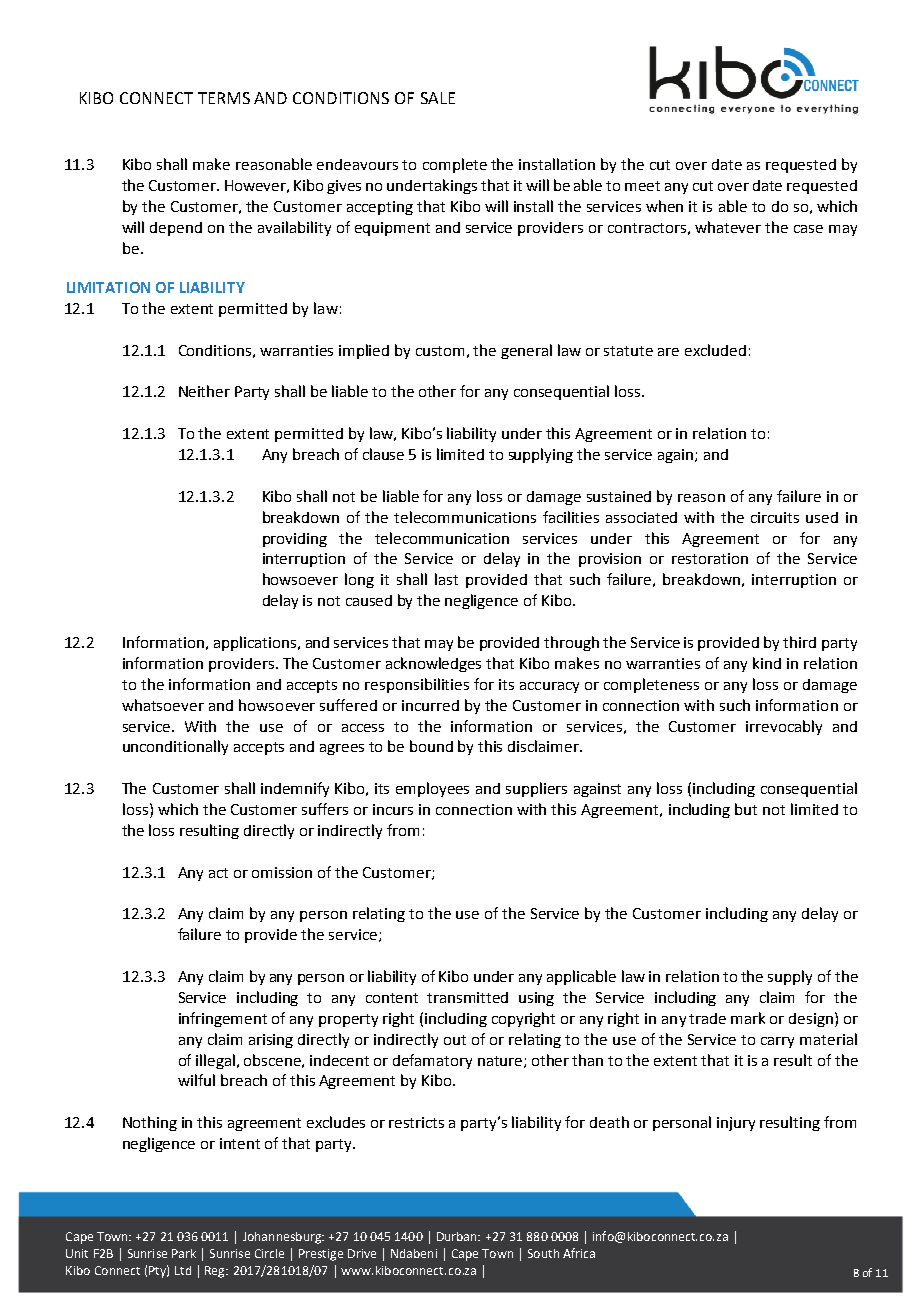 This document has width=924, height=1309. What do you see at coordinates (642, 186) in the document?
I see `meet` at bounding box center [642, 186].
